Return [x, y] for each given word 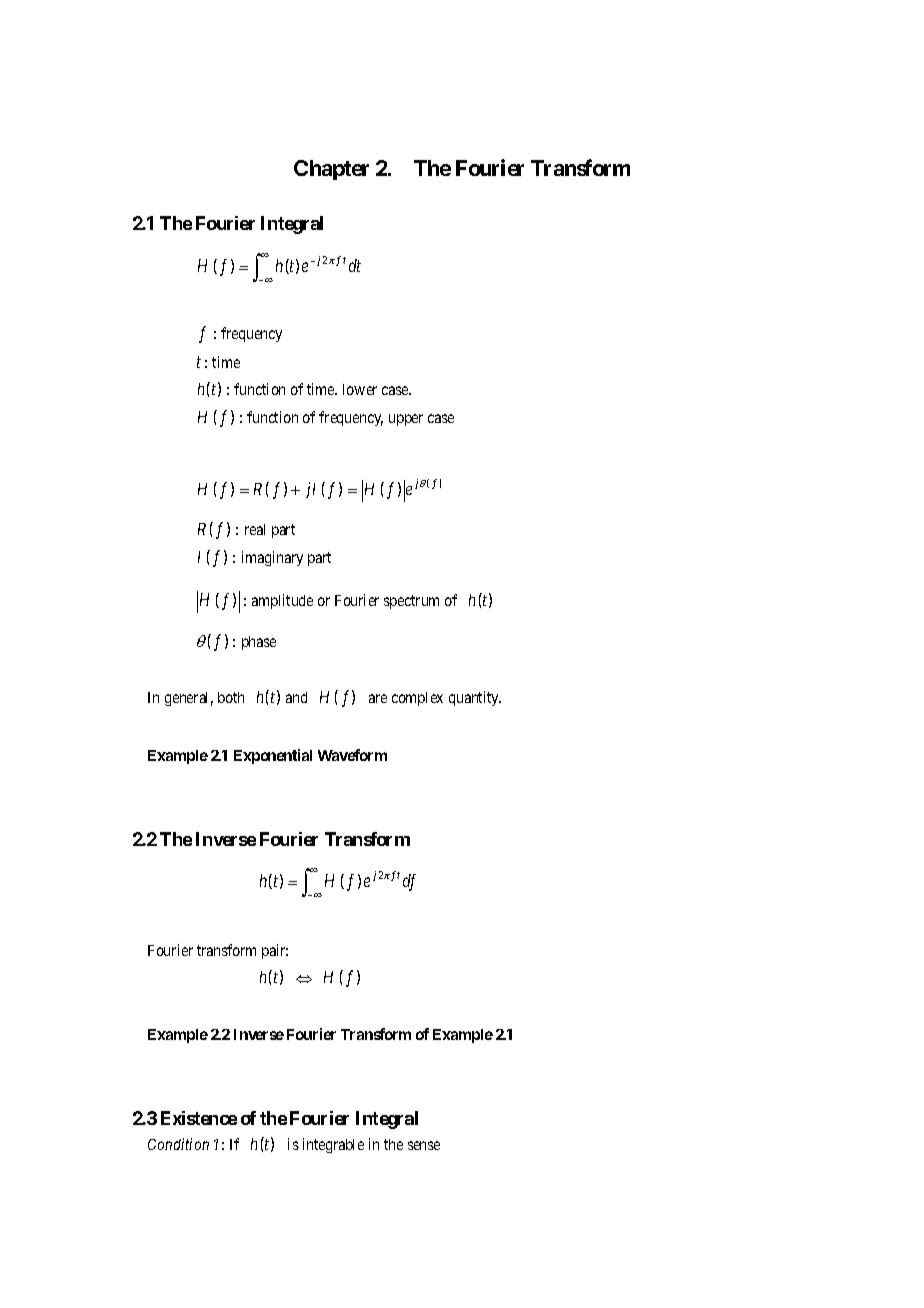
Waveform [352, 755]
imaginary [272, 558]
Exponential [273, 756]
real [255, 529]
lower [360, 389]
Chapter [331, 170]
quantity [475, 698]
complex [417, 699]
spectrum [411, 602]
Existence [199, 1118]
